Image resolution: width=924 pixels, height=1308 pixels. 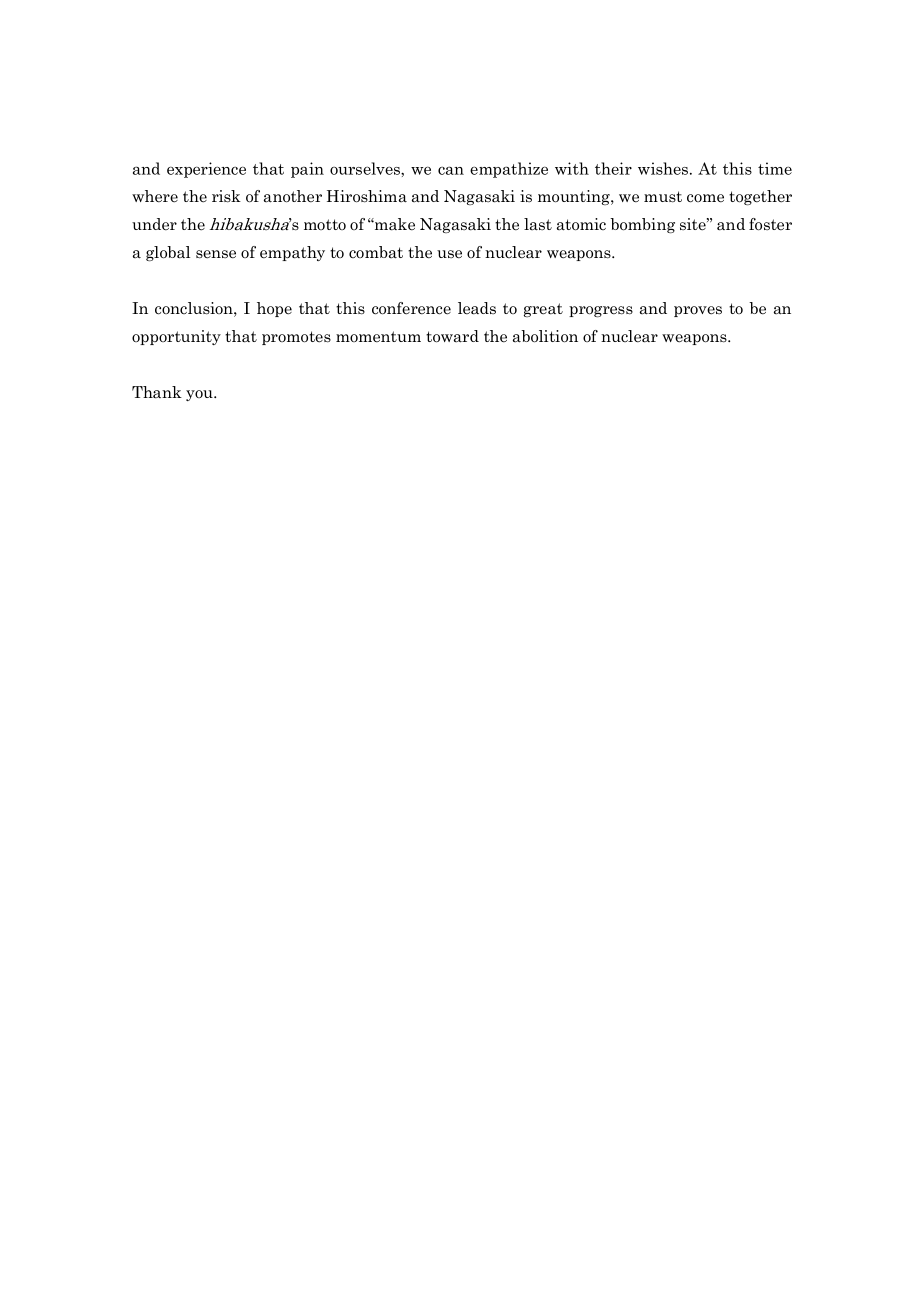 What do you see at coordinates (451, 170) in the screenshot?
I see `can` at bounding box center [451, 170].
